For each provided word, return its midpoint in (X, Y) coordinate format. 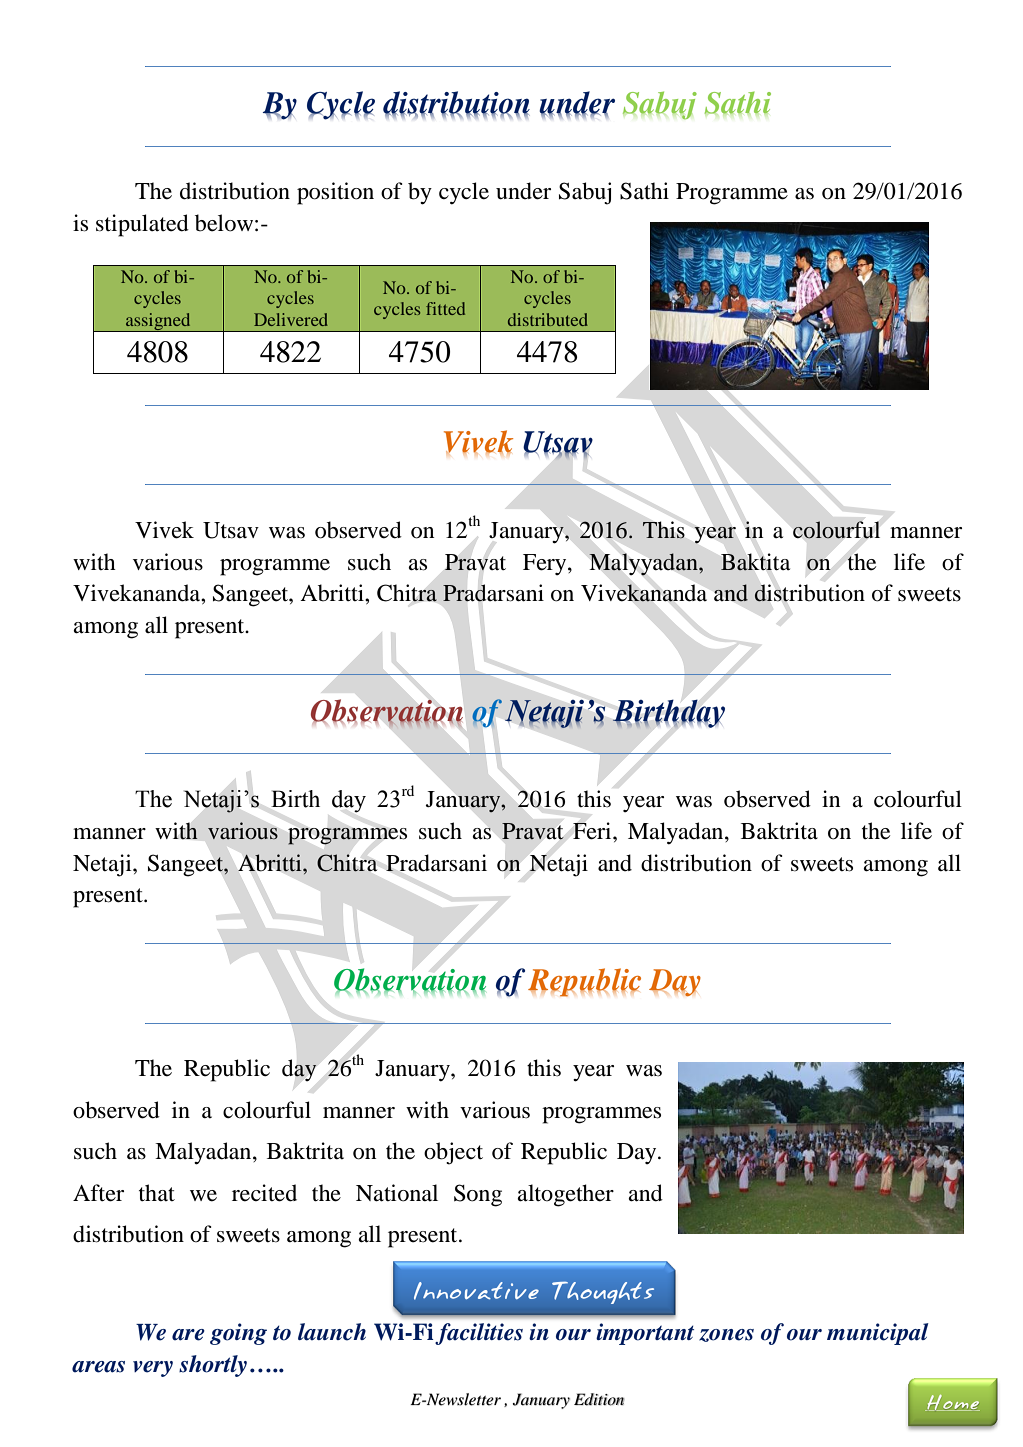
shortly (213, 1366)
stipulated (142, 225)
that (157, 1192)
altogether (565, 1195)
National (397, 1193)
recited (264, 1193)
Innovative (476, 1291)
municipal (878, 1334)
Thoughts (603, 1292)
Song (478, 1195)
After (98, 1193)
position (335, 193)
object (453, 1153)
